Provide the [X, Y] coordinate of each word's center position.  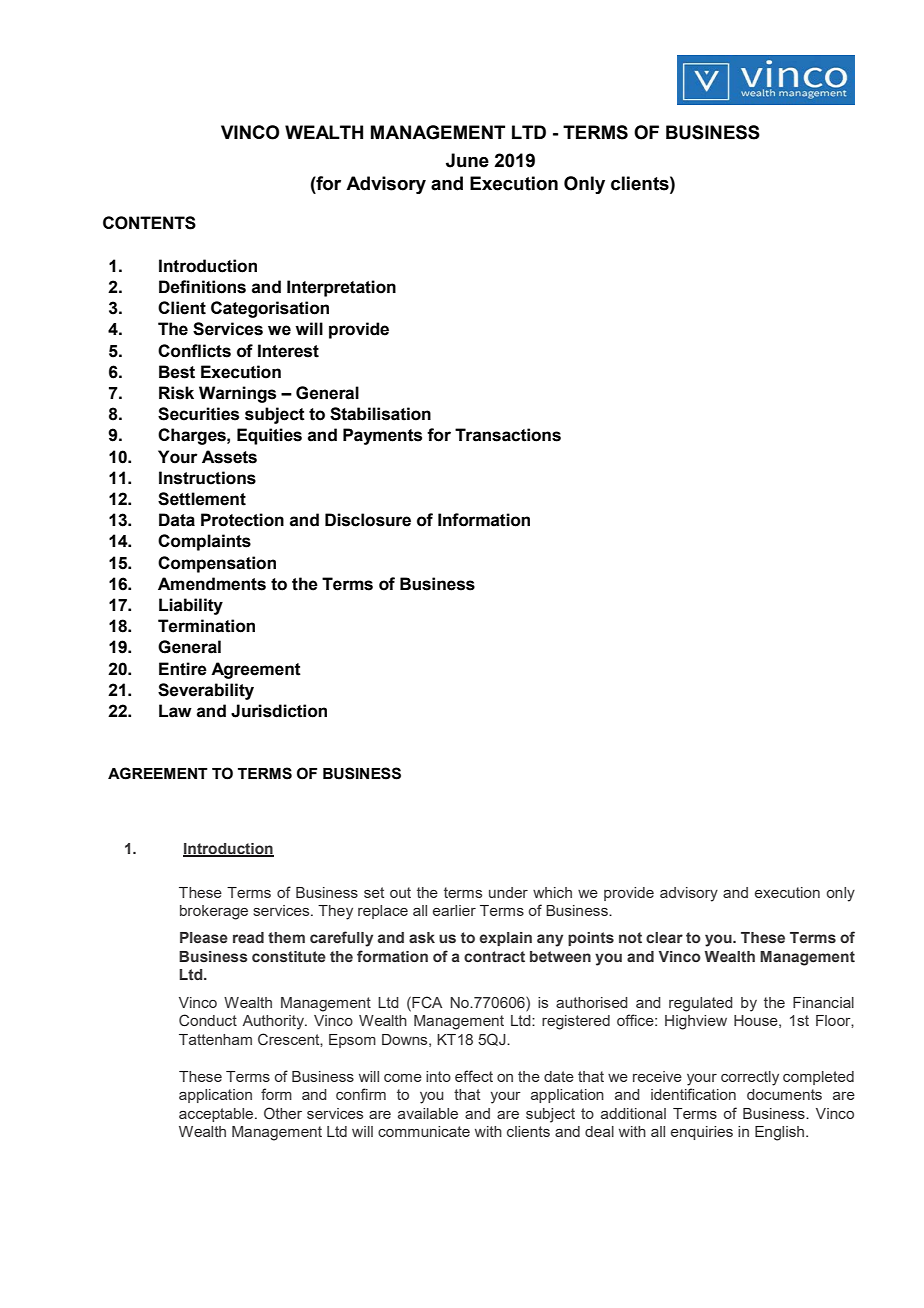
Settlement [202, 499]
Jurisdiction [279, 711]
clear [664, 937]
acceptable [217, 1115]
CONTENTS [149, 223]
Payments [382, 436]
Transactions [508, 435]
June [467, 160]
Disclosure [368, 520]
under [508, 892]
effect [474, 1076]
